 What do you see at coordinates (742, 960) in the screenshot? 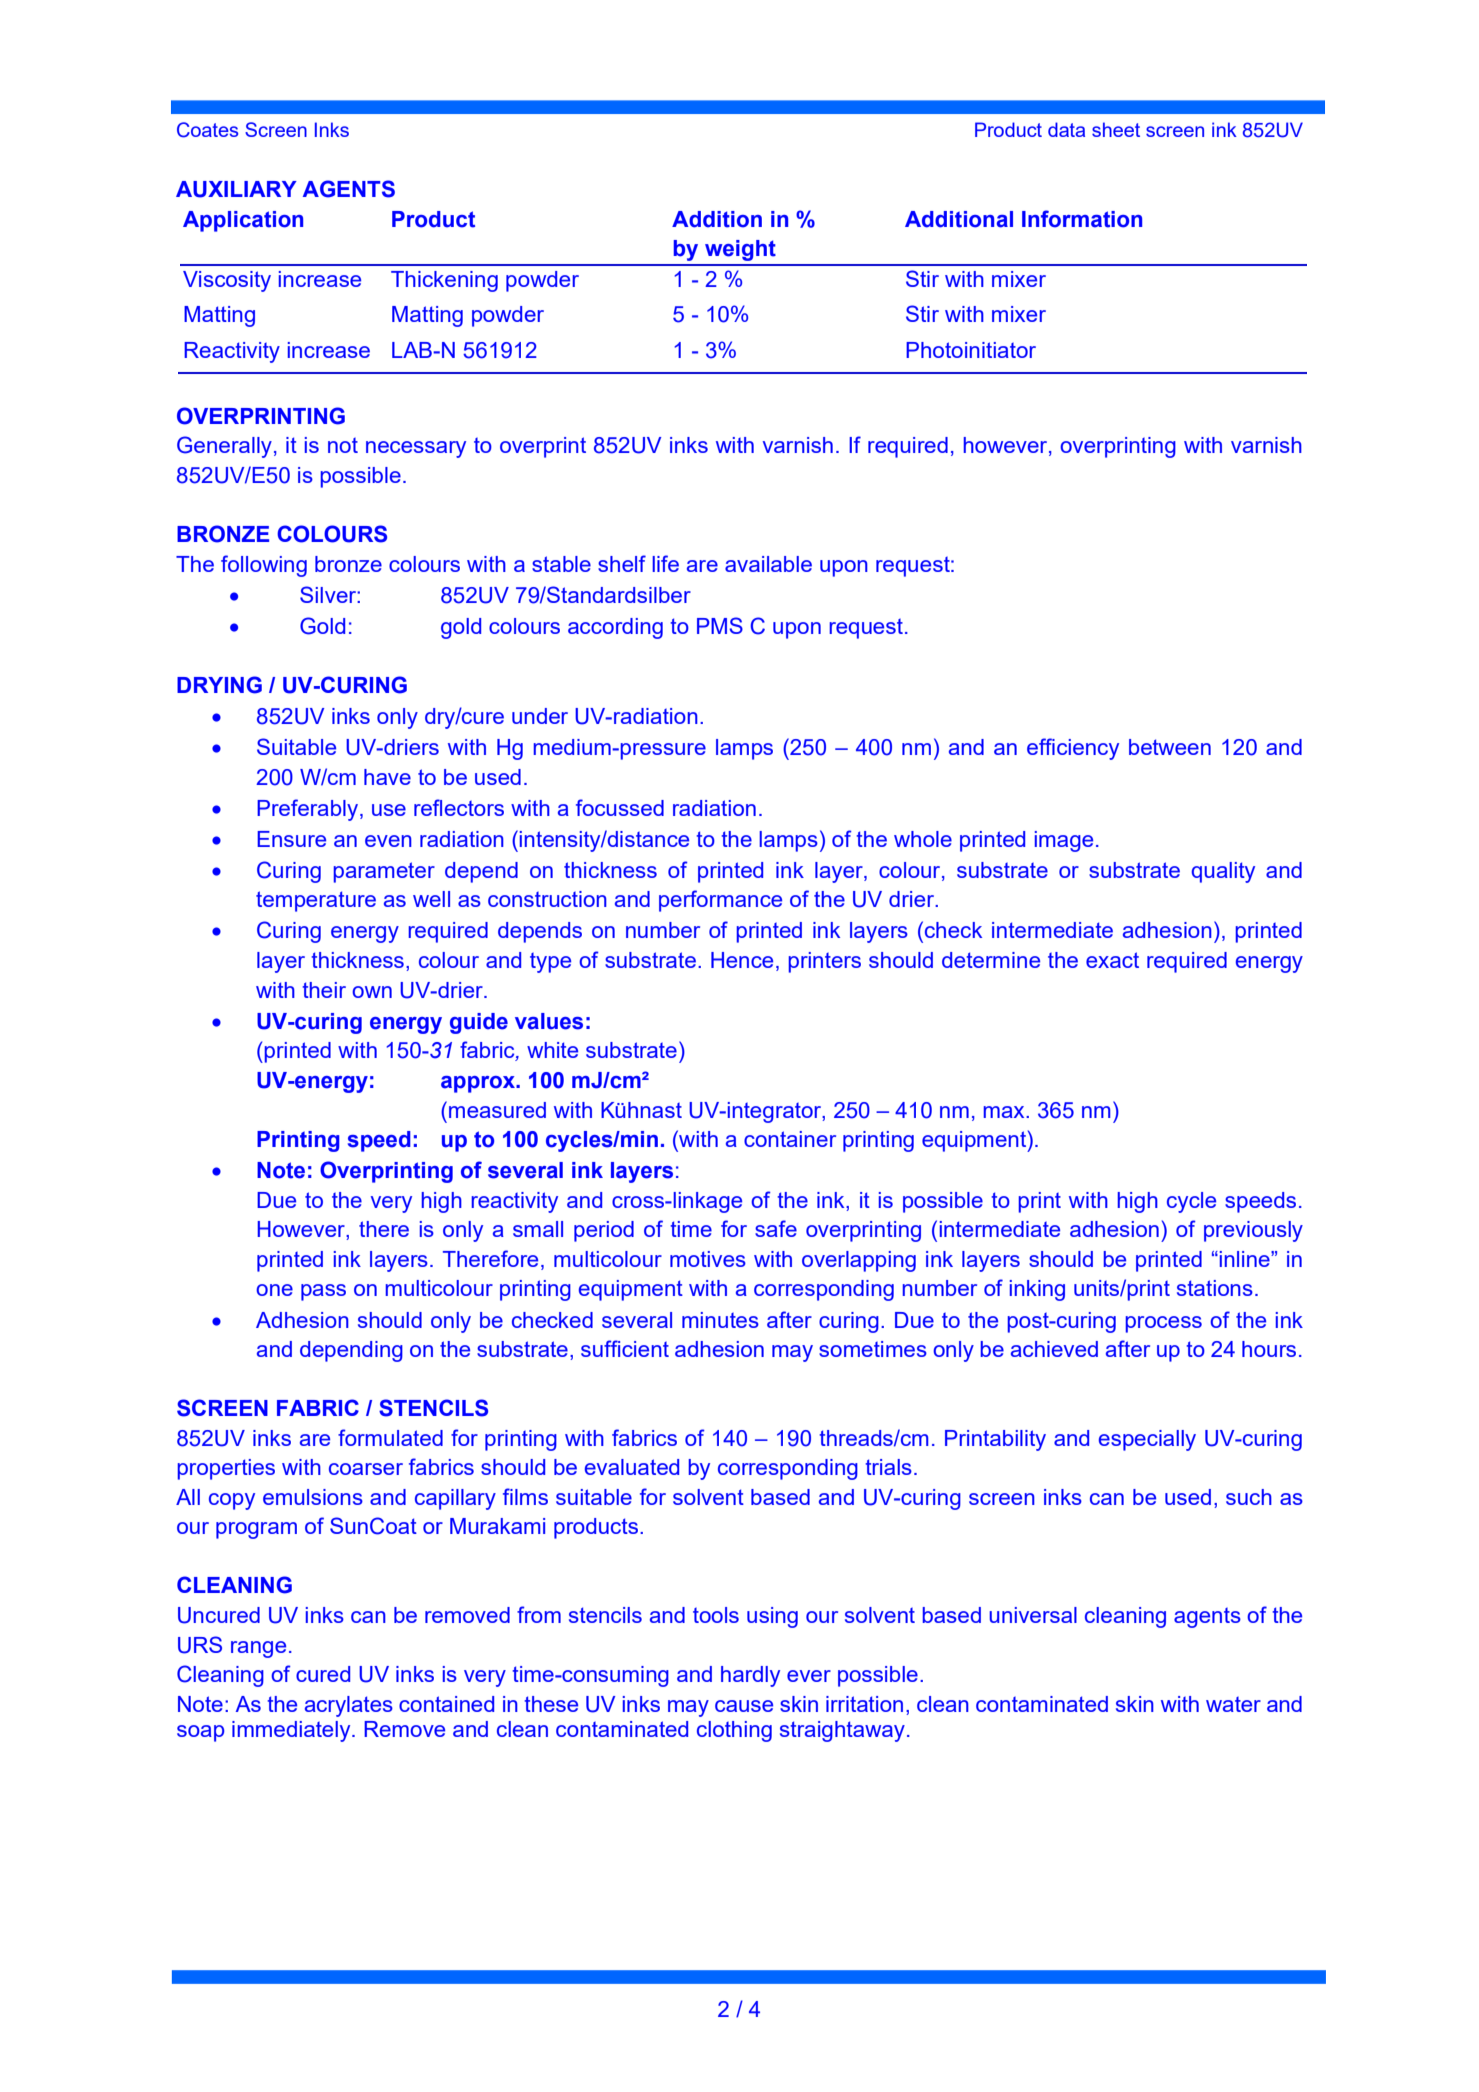
I see `Hence` at bounding box center [742, 960].
